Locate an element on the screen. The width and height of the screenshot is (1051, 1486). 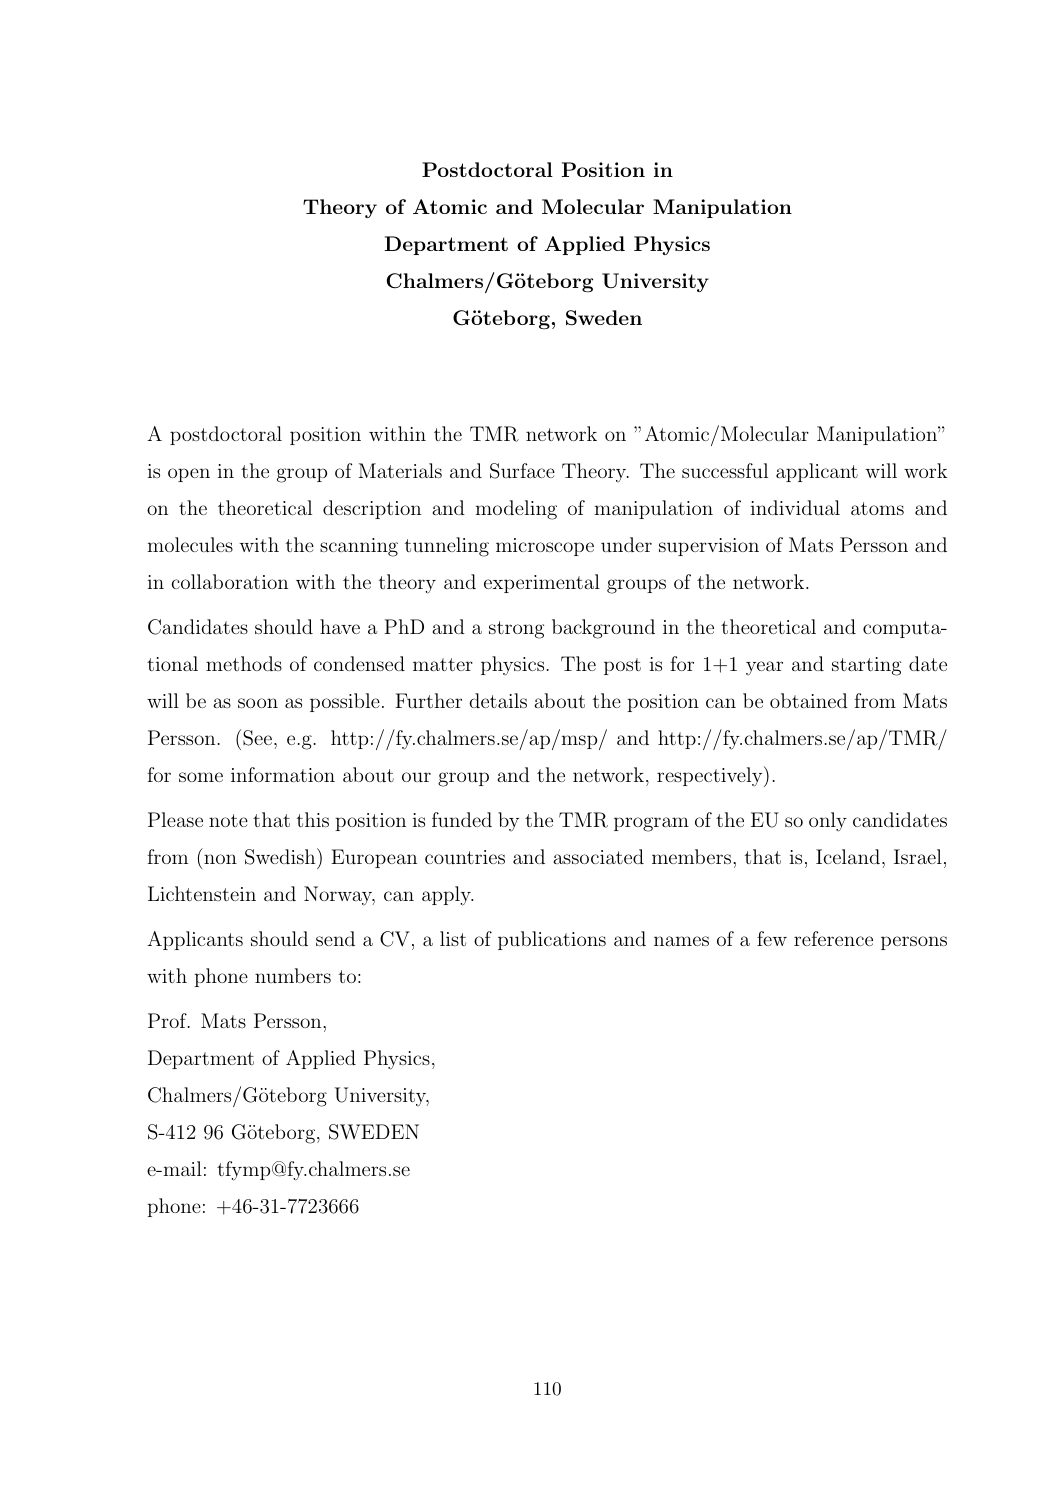
reference is located at coordinates (833, 938).
